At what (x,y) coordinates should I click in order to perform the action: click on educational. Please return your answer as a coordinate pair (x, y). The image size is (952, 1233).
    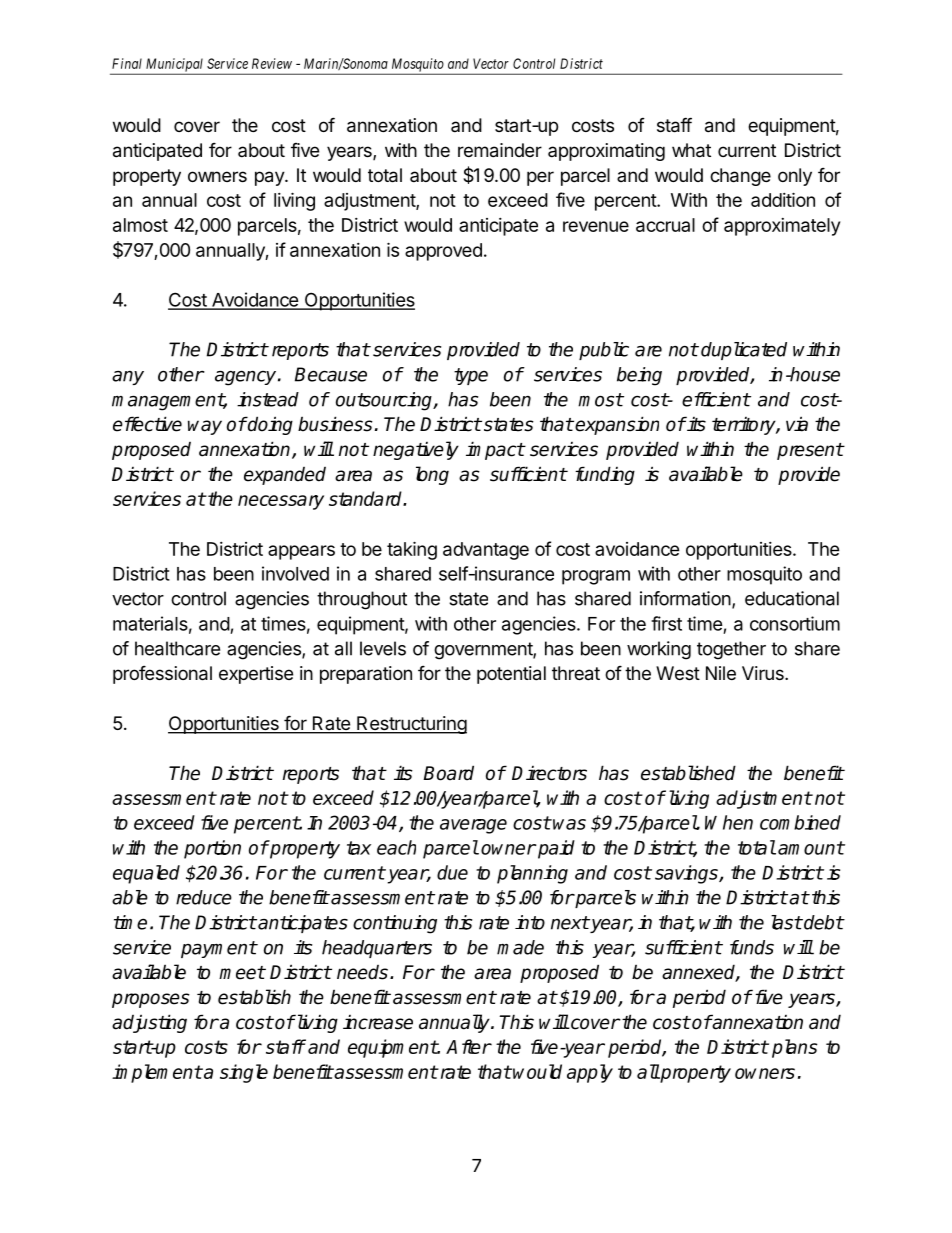
    Looking at the image, I should click on (792, 598).
